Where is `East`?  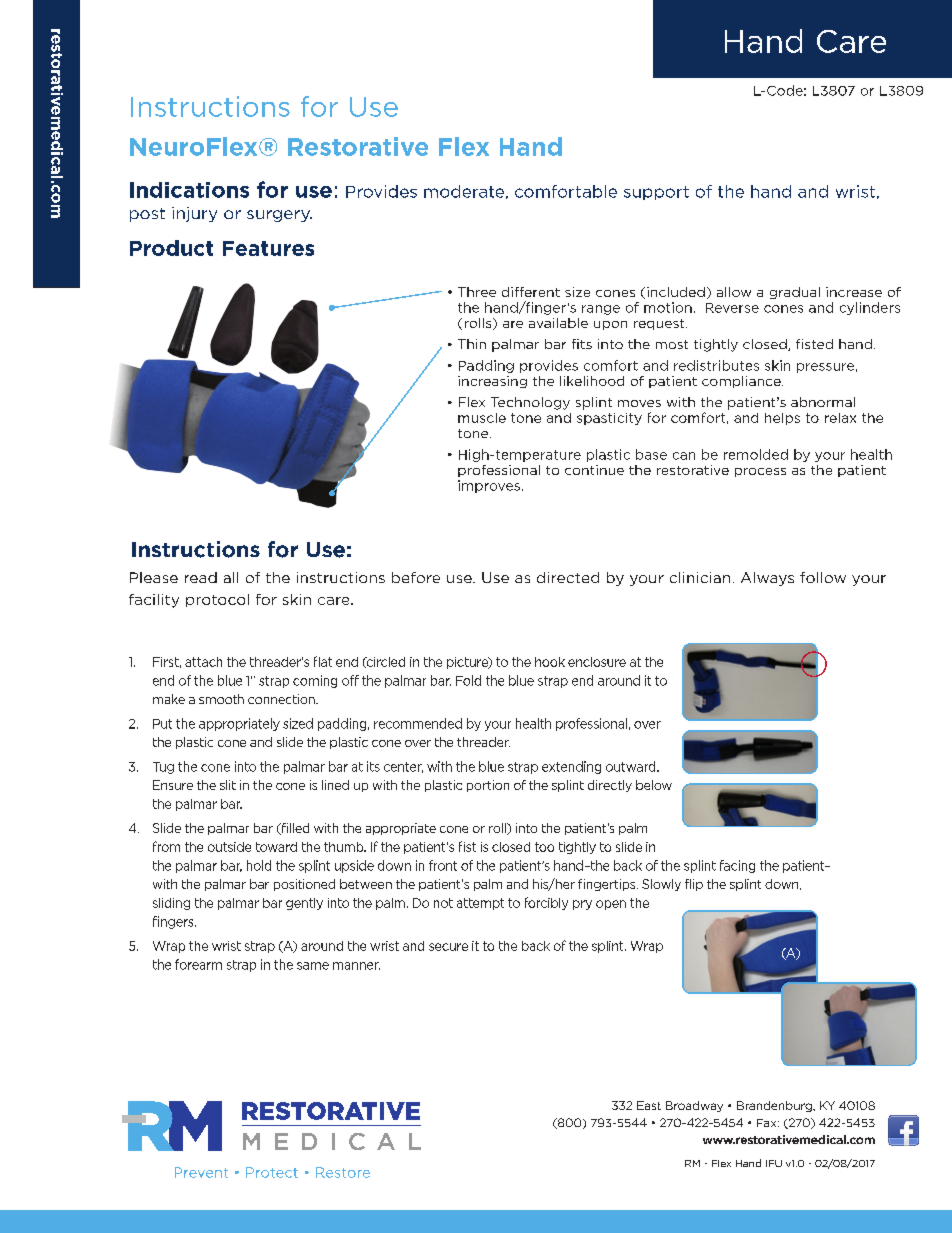
East is located at coordinates (649, 1105).
